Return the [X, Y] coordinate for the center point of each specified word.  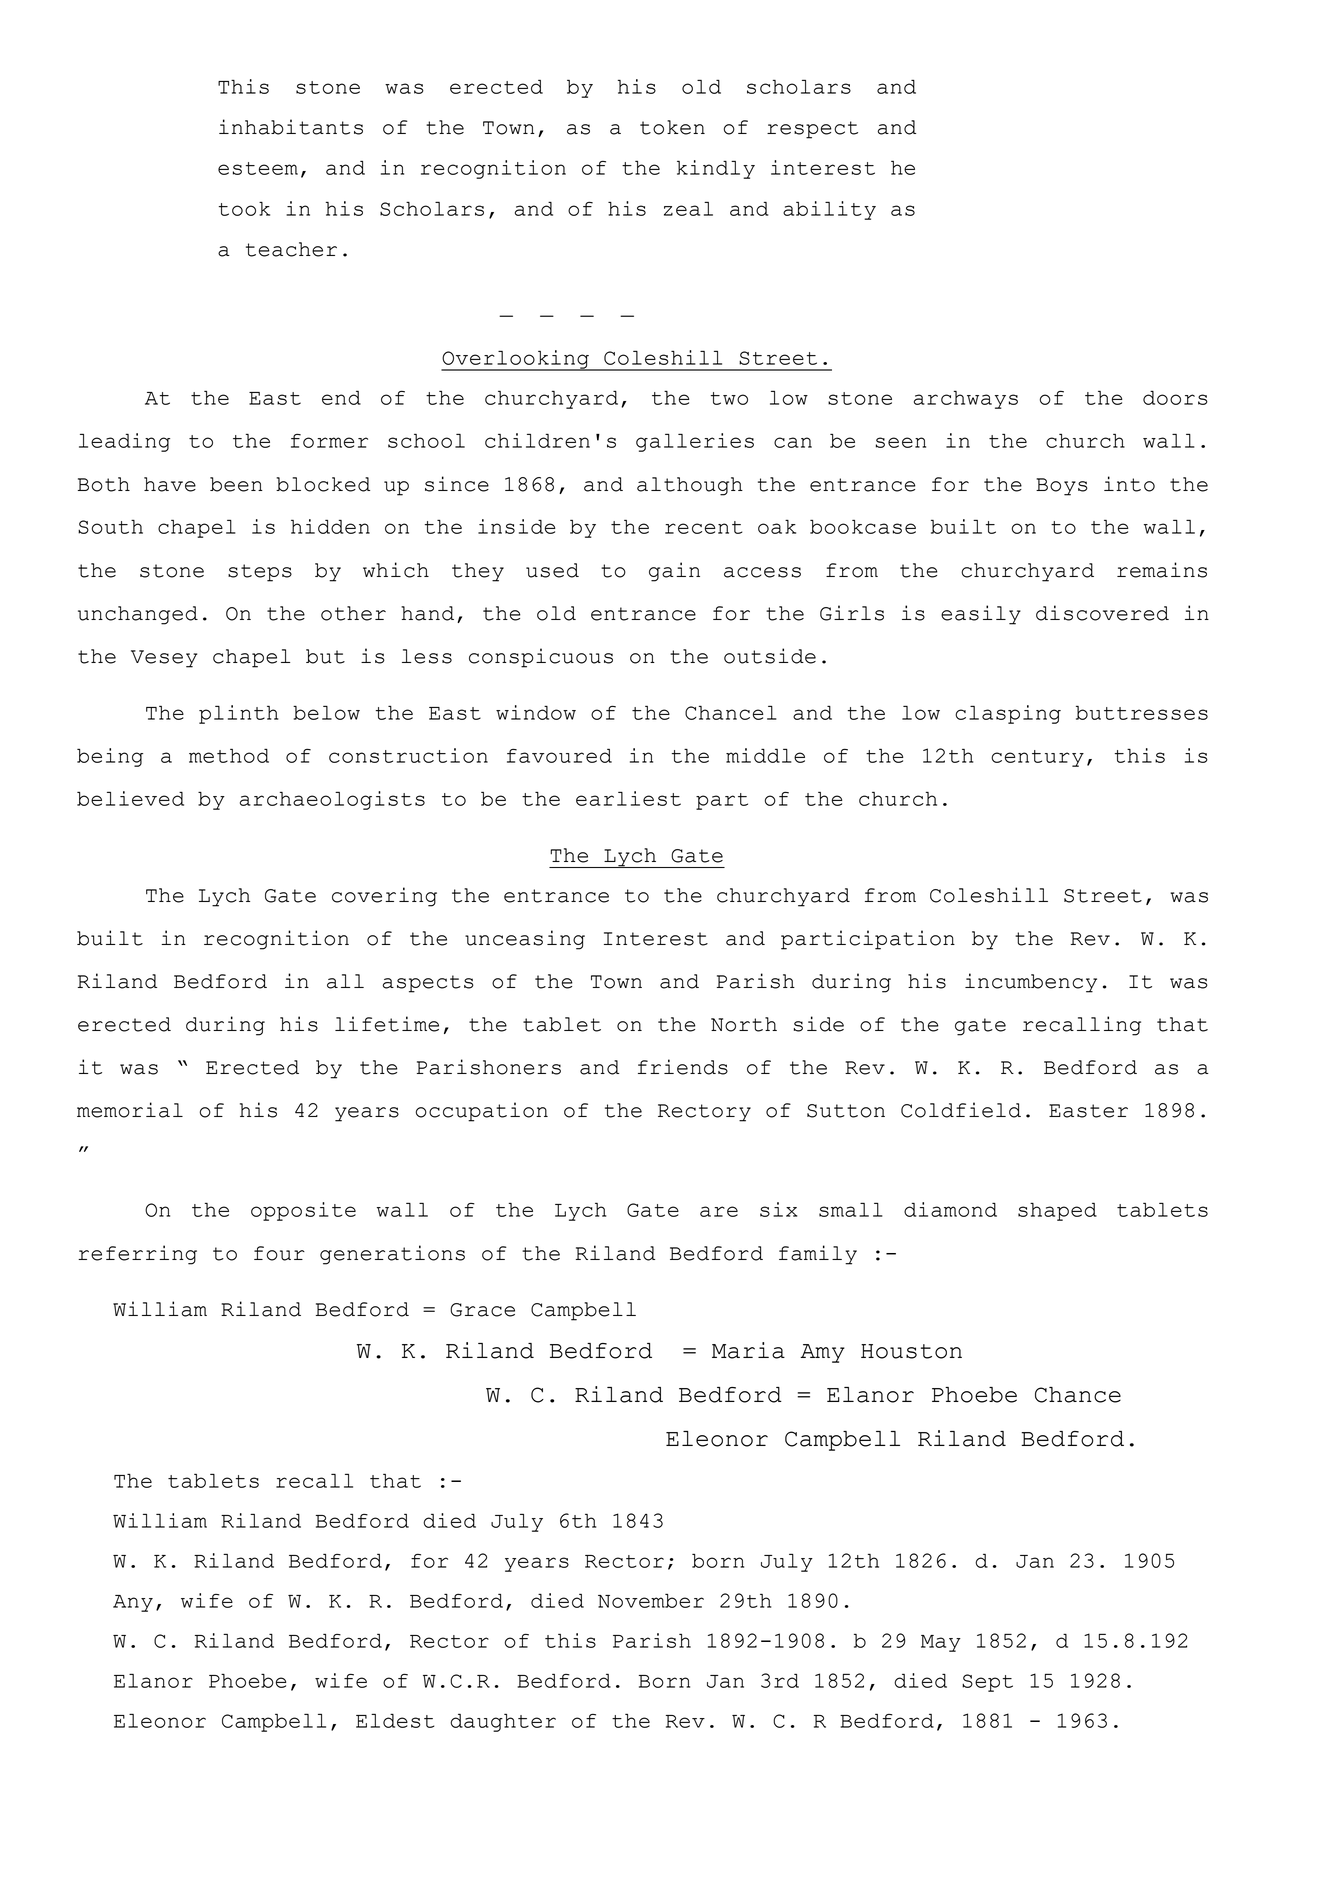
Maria [748, 1350]
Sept [987, 1683]
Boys [1062, 487]
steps [260, 573]
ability [829, 210]
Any [133, 1603]
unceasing [525, 940]
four [279, 1253]
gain [674, 572]
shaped [1057, 1211]
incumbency [1031, 983]
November [651, 1600]
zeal [688, 208]
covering [384, 897]
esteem [258, 168]
